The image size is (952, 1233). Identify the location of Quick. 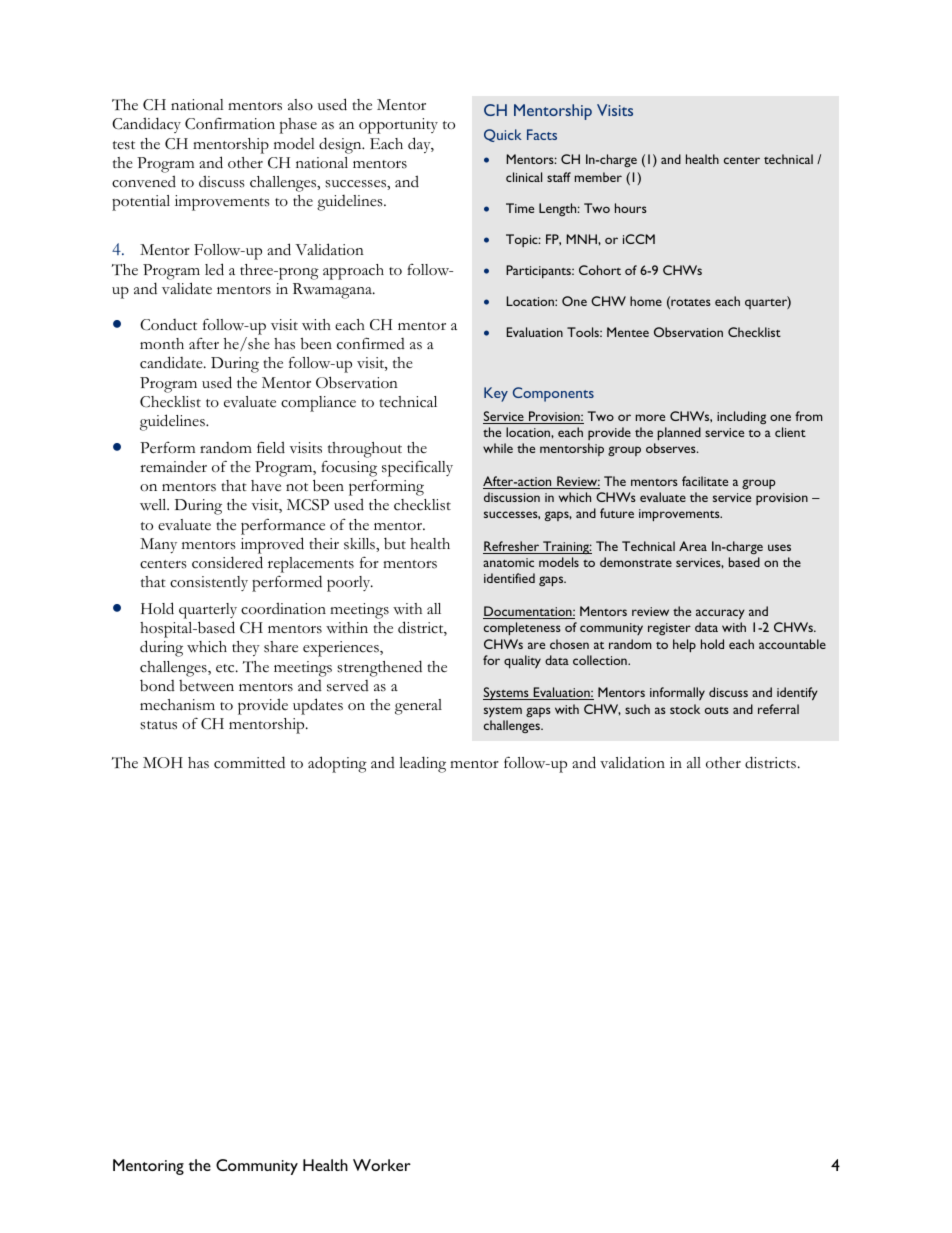
(503, 135).
